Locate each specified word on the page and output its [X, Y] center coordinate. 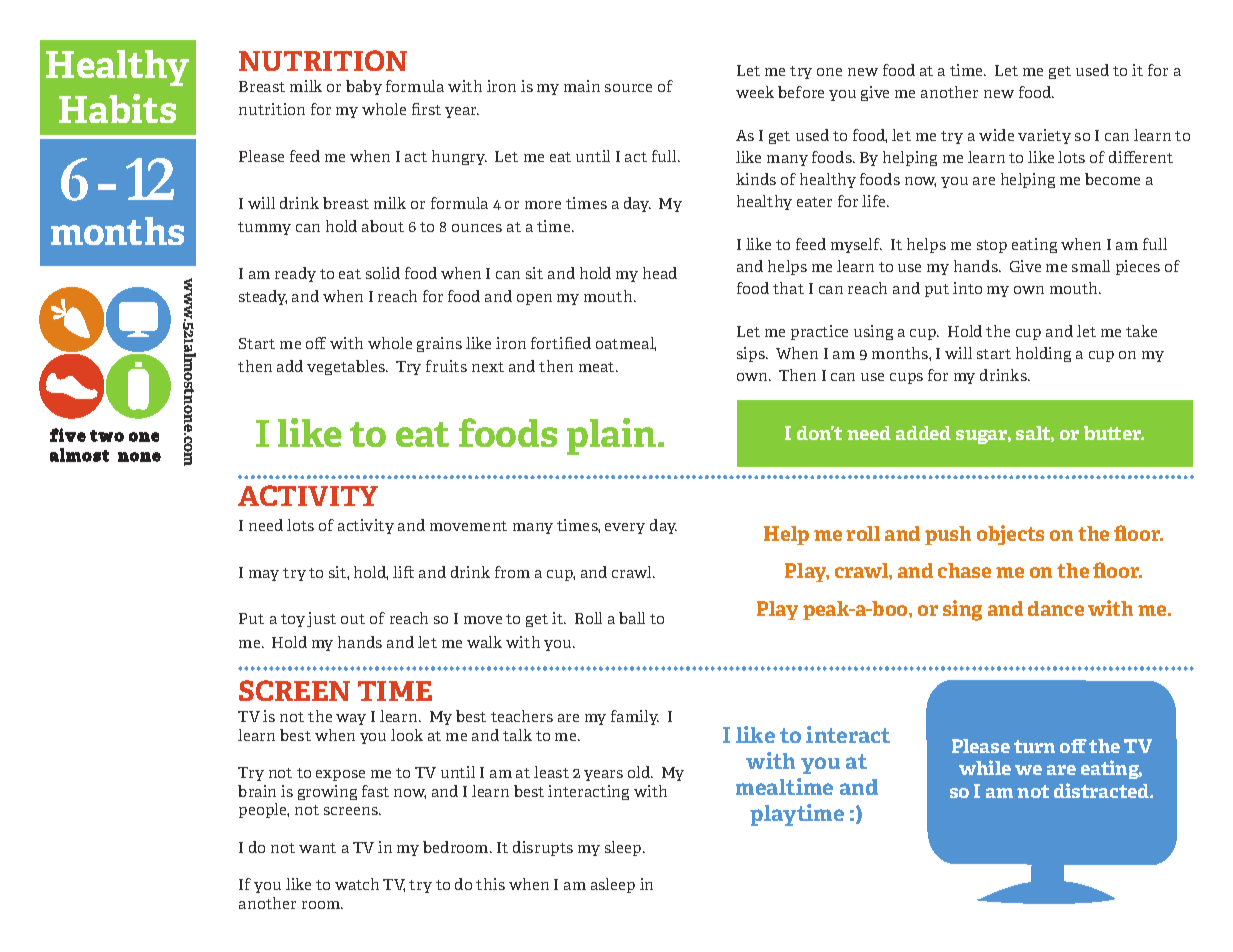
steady [263, 297]
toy [293, 620]
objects [1010, 535]
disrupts [543, 848]
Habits [117, 108]
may [264, 575]
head [660, 273]
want [317, 848]
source [628, 88]
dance [1056, 608]
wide [996, 135]
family [635, 717]
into [967, 288]
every [625, 528]
